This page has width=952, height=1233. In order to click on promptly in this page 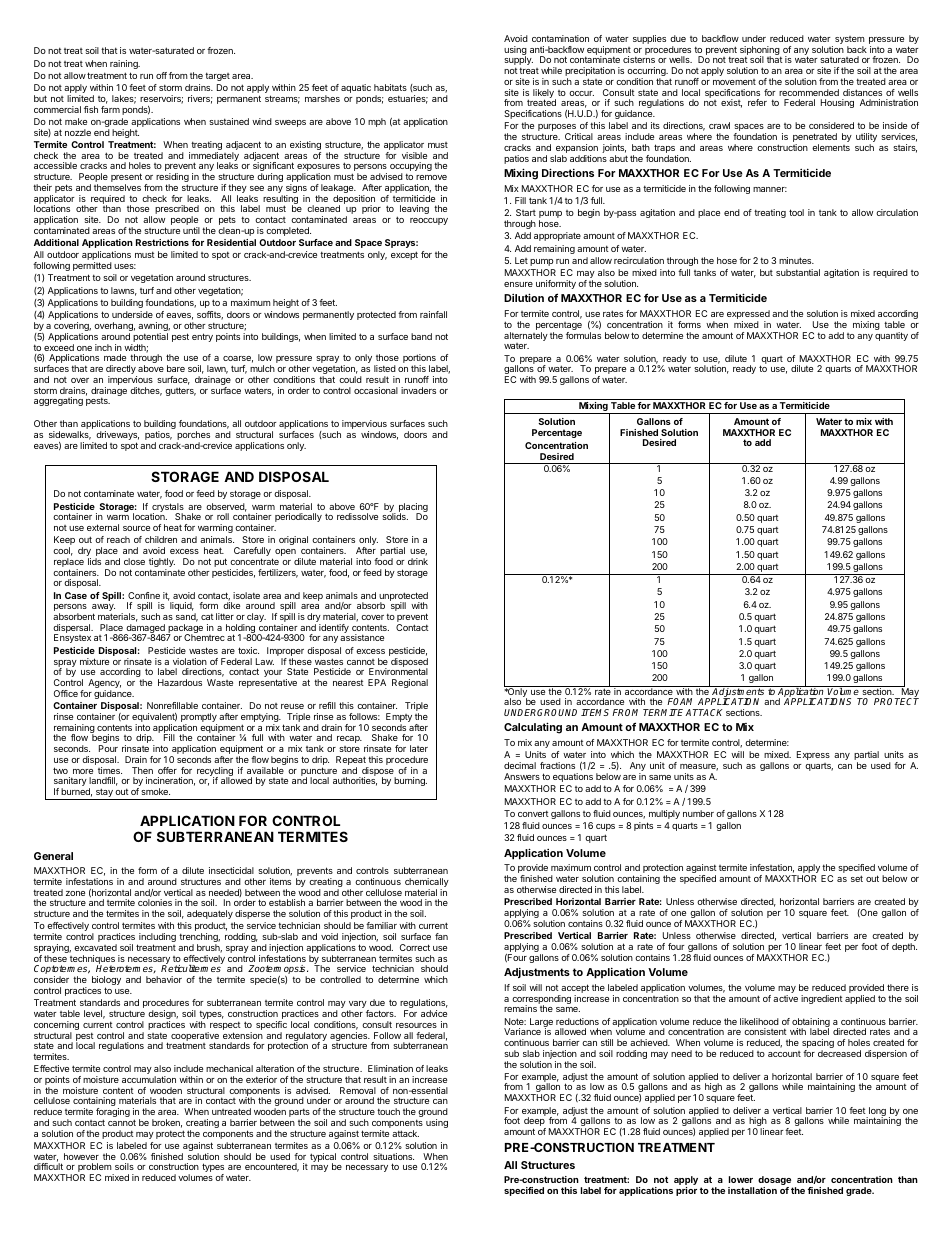, I will do `click(199, 719)`.
